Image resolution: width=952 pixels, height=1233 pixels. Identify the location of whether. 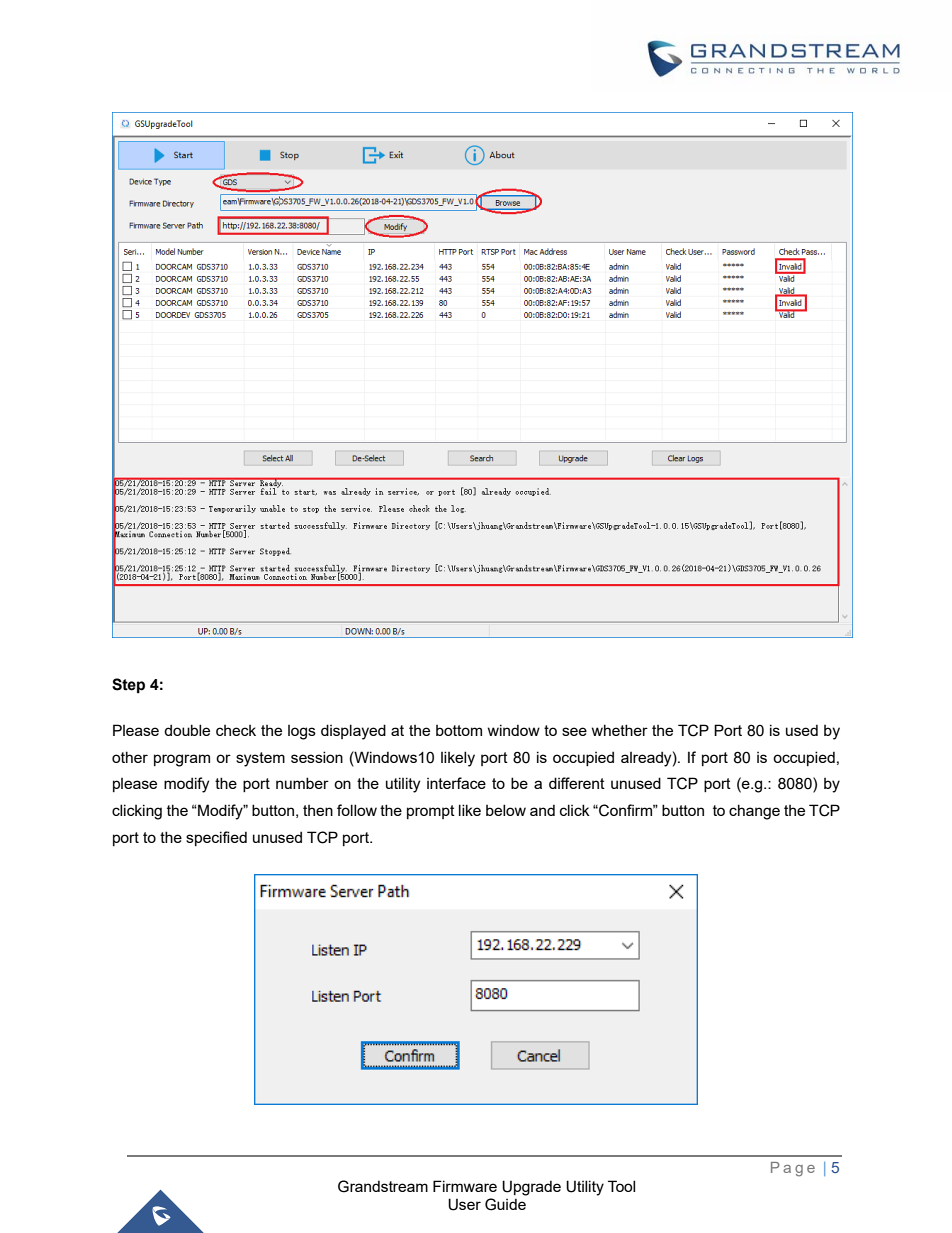
(620, 730).
